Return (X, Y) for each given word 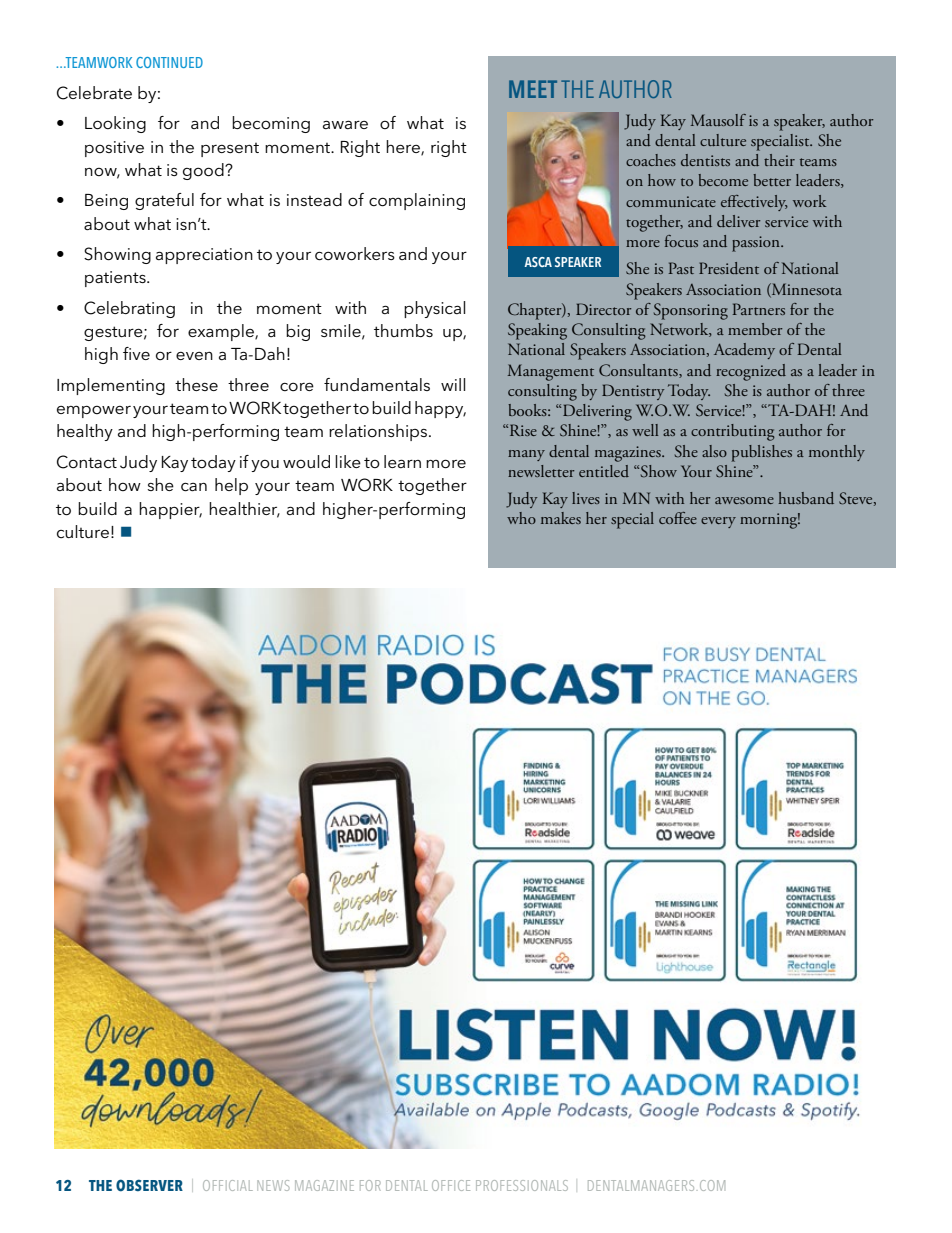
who (521, 518)
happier (170, 510)
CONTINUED (169, 62)
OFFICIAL (228, 1185)
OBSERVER (149, 1185)
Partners (759, 309)
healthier (244, 509)
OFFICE (451, 1185)
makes (561, 518)
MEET (533, 89)
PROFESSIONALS (522, 1185)
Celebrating (129, 309)
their (779, 160)
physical (434, 309)
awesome (744, 500)
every (718, 522)
